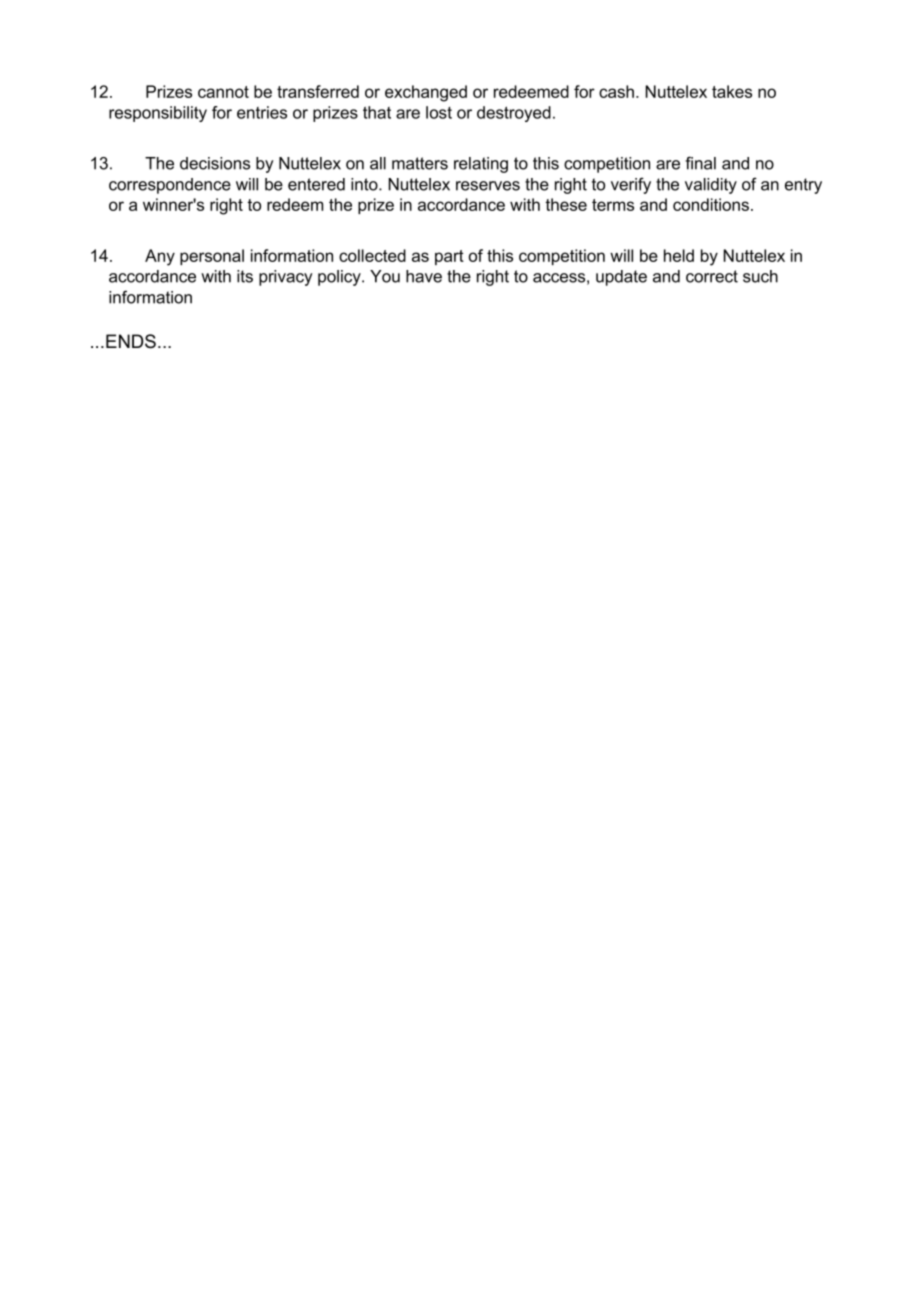 The image size is (924, 1308). I want to click on ENDS, so click(131, 341).
